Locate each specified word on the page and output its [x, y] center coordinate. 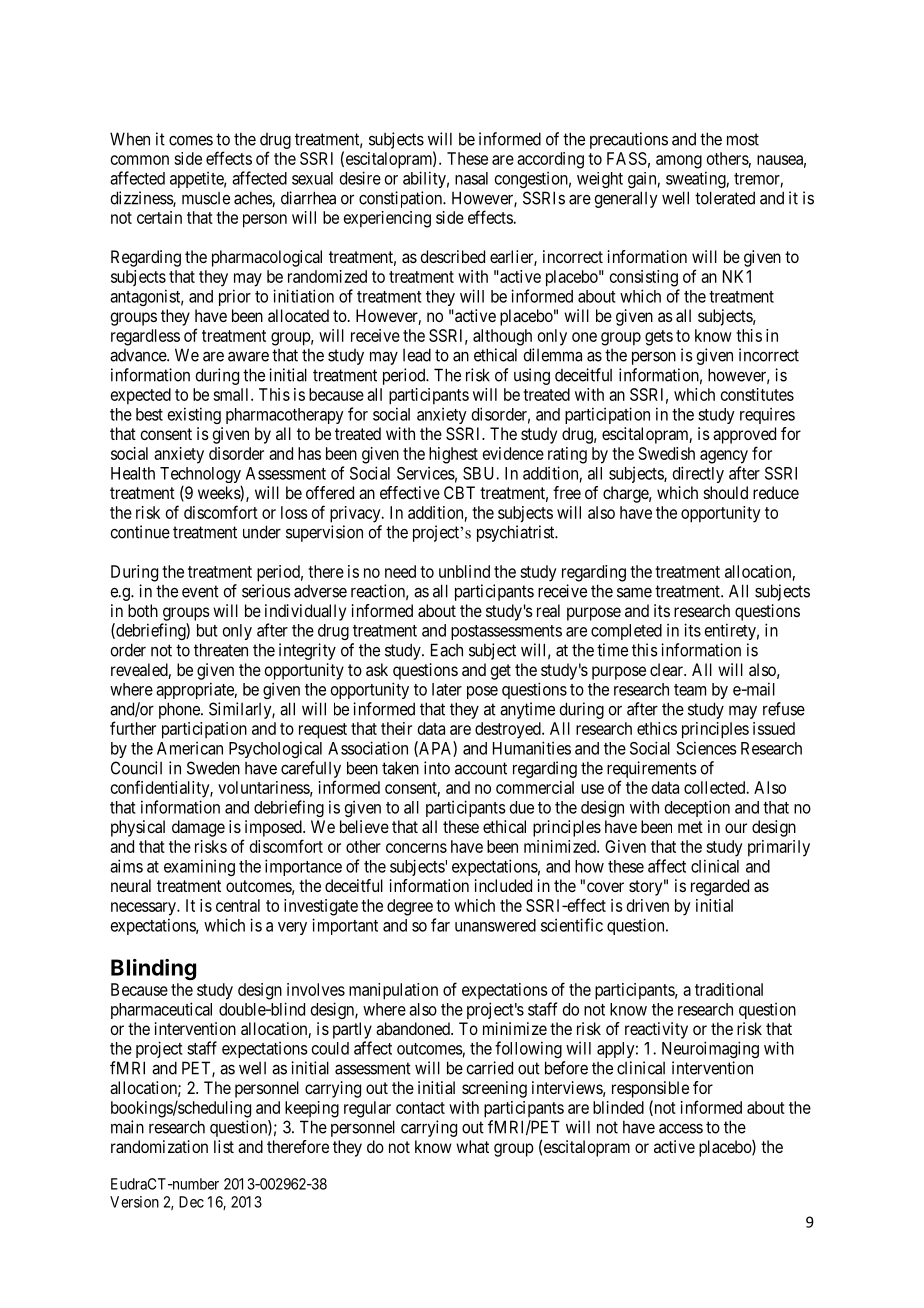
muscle [206, 198]
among [679, 162]
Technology [201, 476]
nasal [471, 178]
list [224, 1146]
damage [198, 828]
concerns [416, 848]
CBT [459, 492]
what [472, 1146]
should [726, 492]
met [690, 827]
